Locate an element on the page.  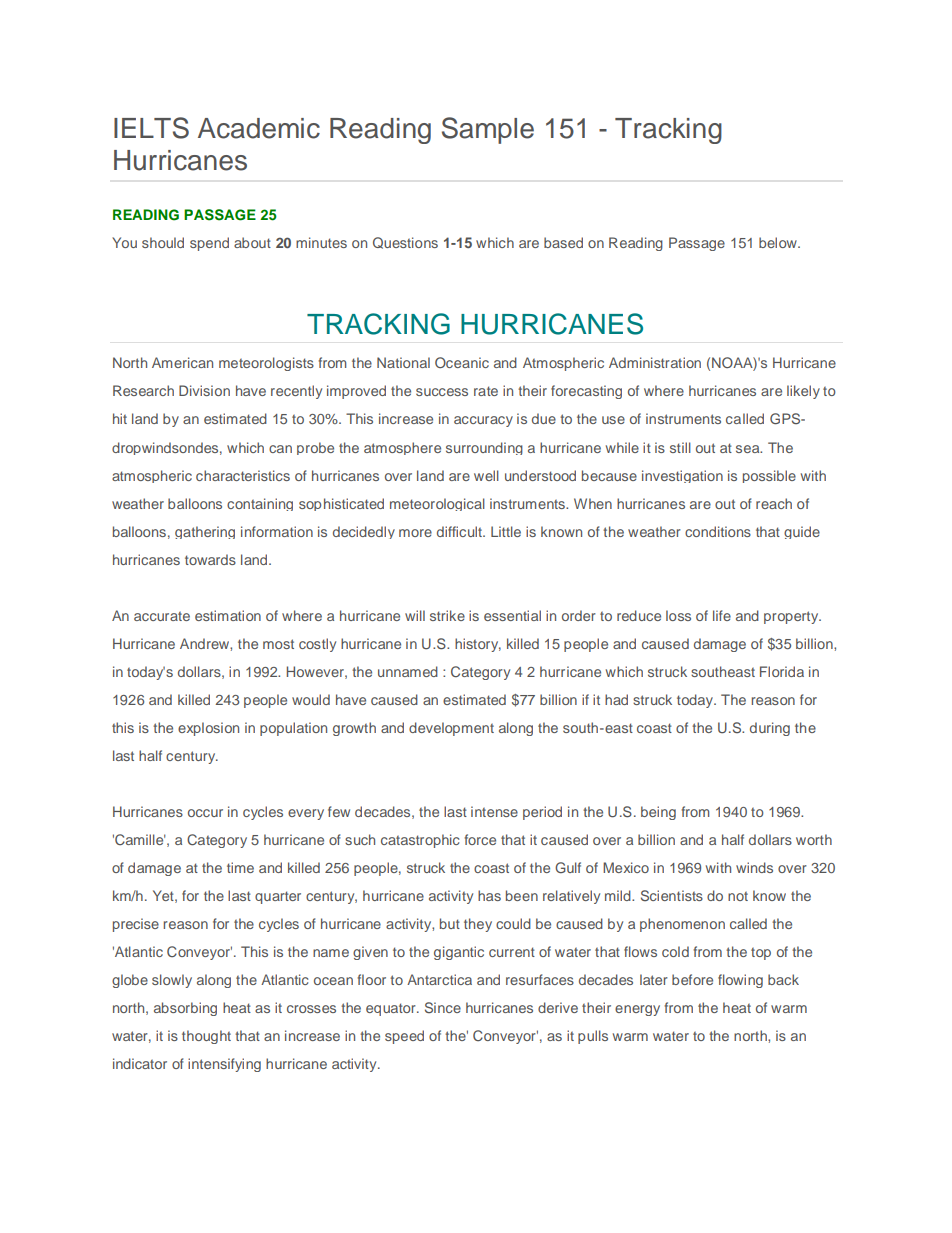
still is located at coordinates (680, 447).
